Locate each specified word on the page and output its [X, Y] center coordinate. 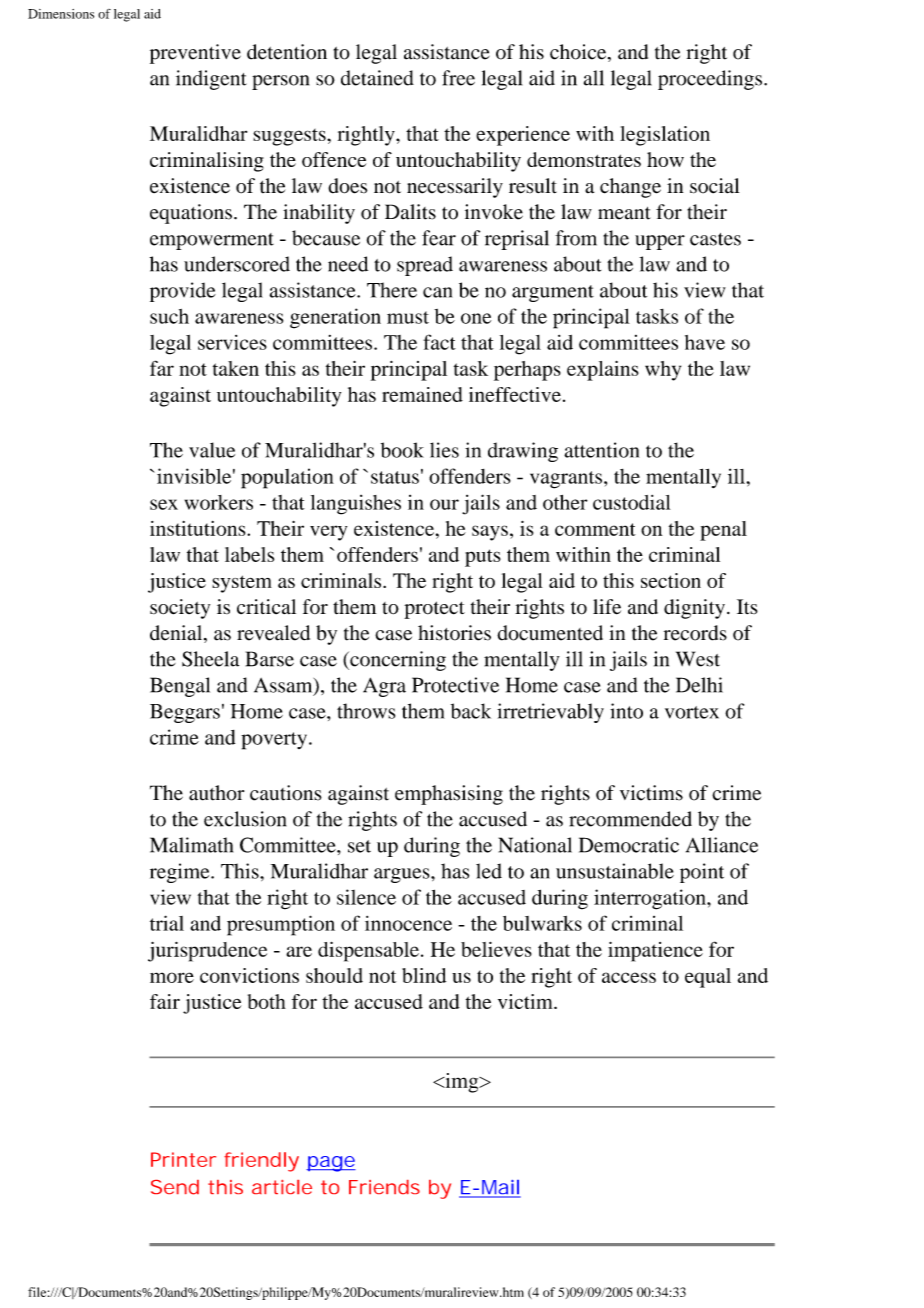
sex [164, 504]
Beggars [185, 713]
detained [377, 78]
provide [183, 292]
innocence [408, 923]
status [395, 477]
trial [167, 923]
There [392, 290]
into [626, 711]
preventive [195, 54]
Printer [183, 1159]
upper [660, 242]
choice [579, 53]
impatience [655, 952]
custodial [631, 502]
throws [366, 711]
